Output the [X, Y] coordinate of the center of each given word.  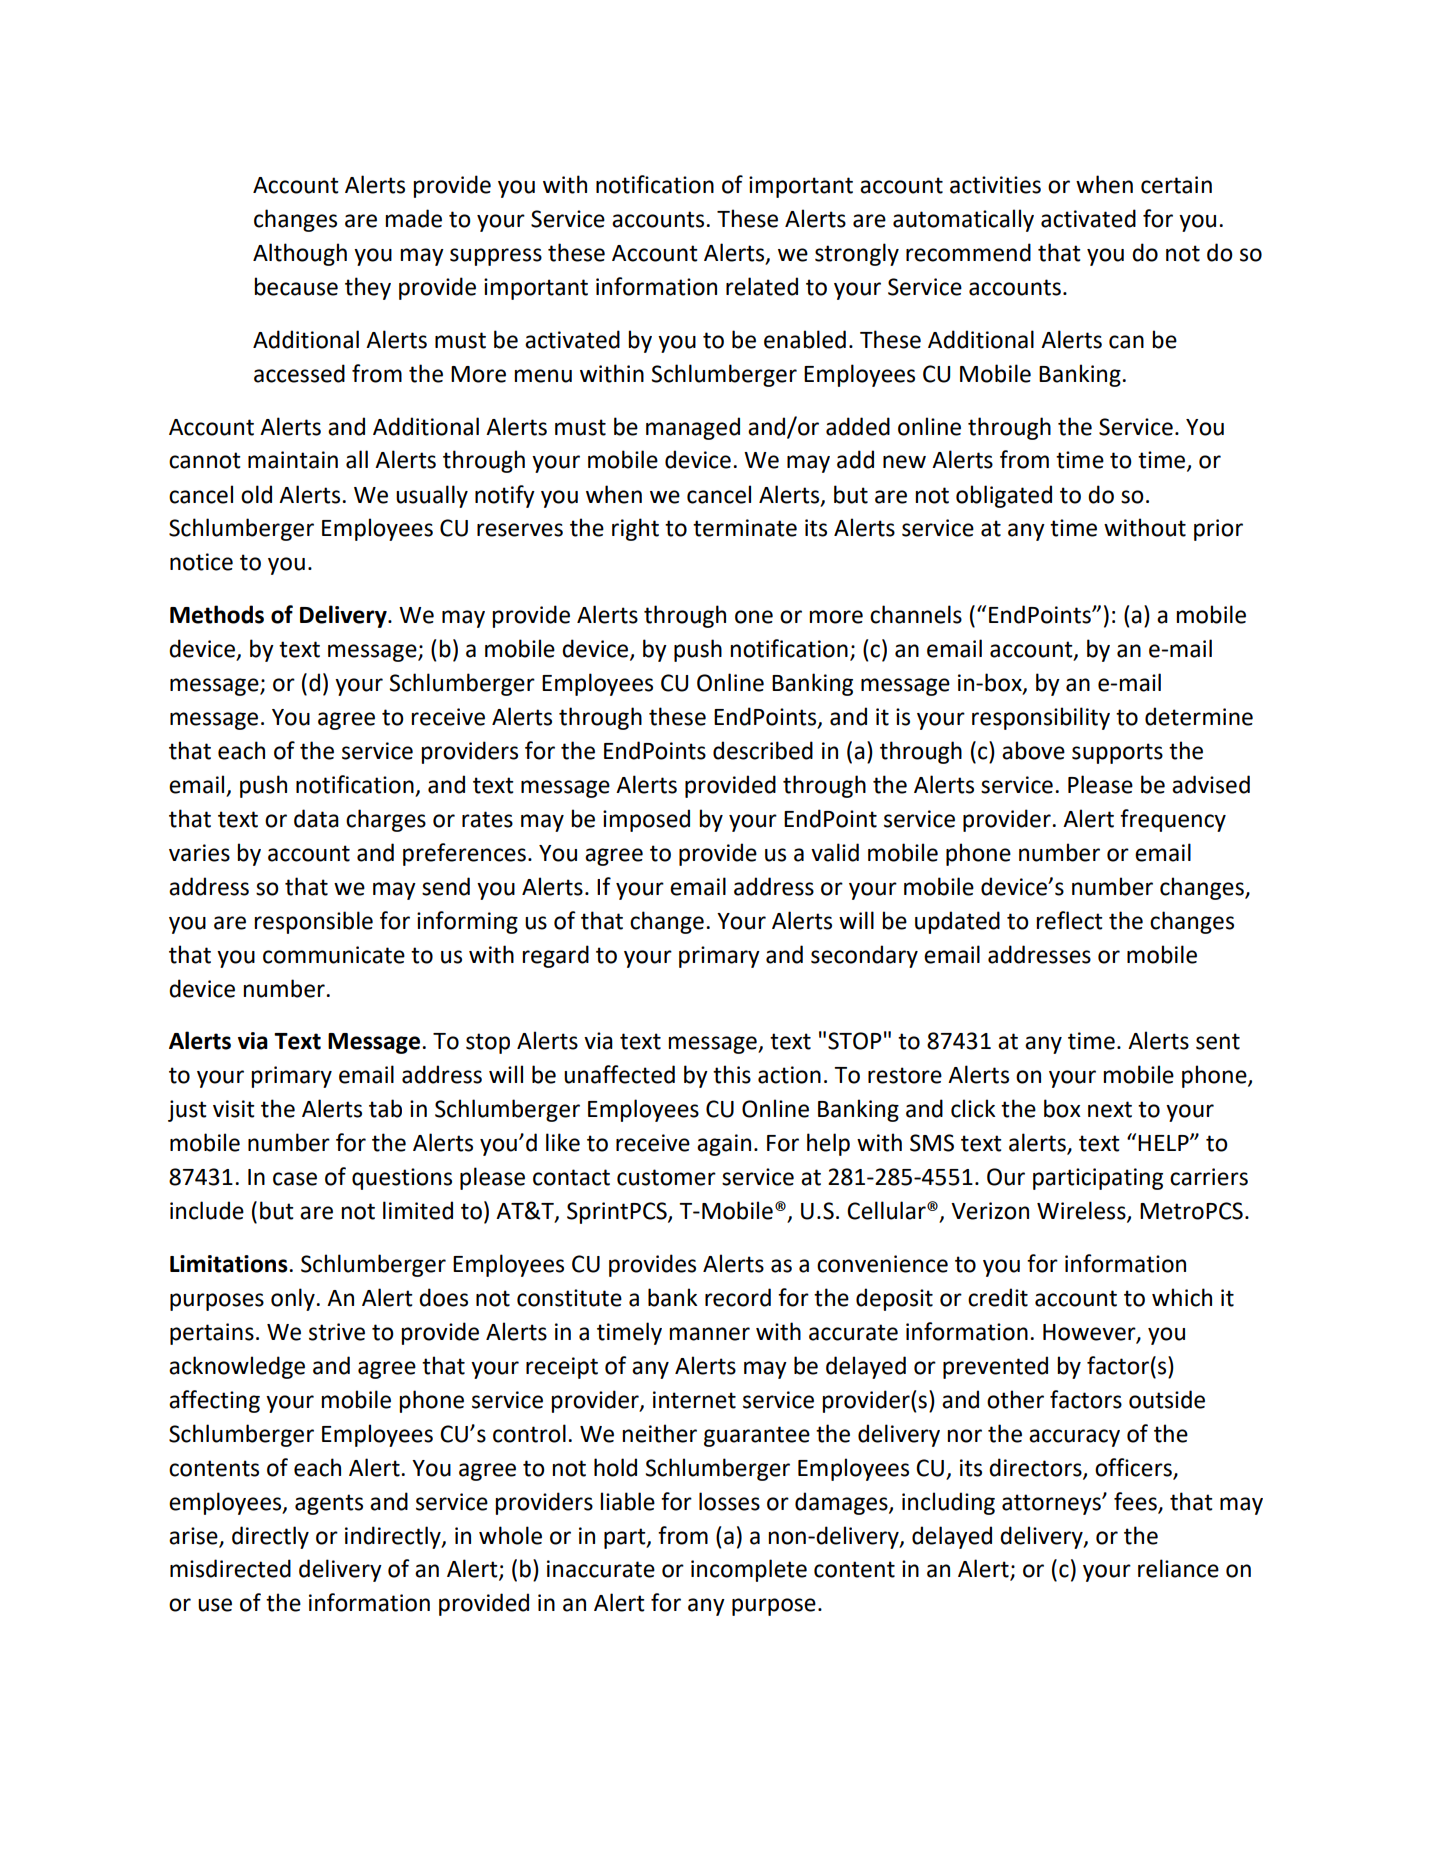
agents [329, 1504]
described [763, 750]
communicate [334, 955]
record [738, 1297]
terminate [745, 528]
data [316, 818]
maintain [293, 460]
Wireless [1082, 1211]
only [294, 1299]
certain [1176, 185]
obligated [1004, 496]
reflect [1069, 920]
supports [1117, 753]
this [732, 1074]
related [762, 286]
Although [300, 254]
